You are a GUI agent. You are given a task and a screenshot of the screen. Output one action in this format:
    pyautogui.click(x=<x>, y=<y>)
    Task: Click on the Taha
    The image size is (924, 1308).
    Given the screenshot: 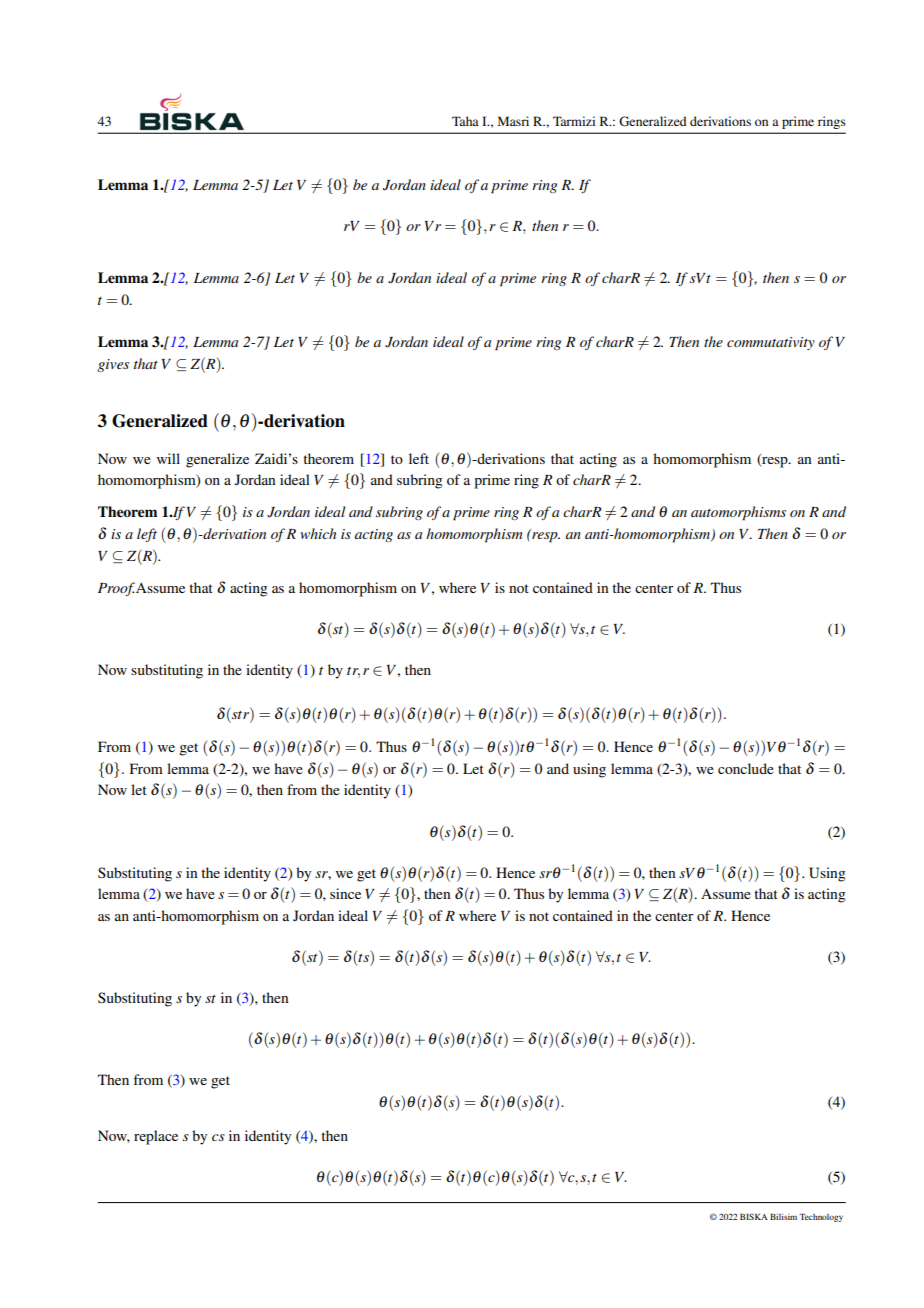 What is the action you would take?
    pyautogui.click(x=465, y=121)
